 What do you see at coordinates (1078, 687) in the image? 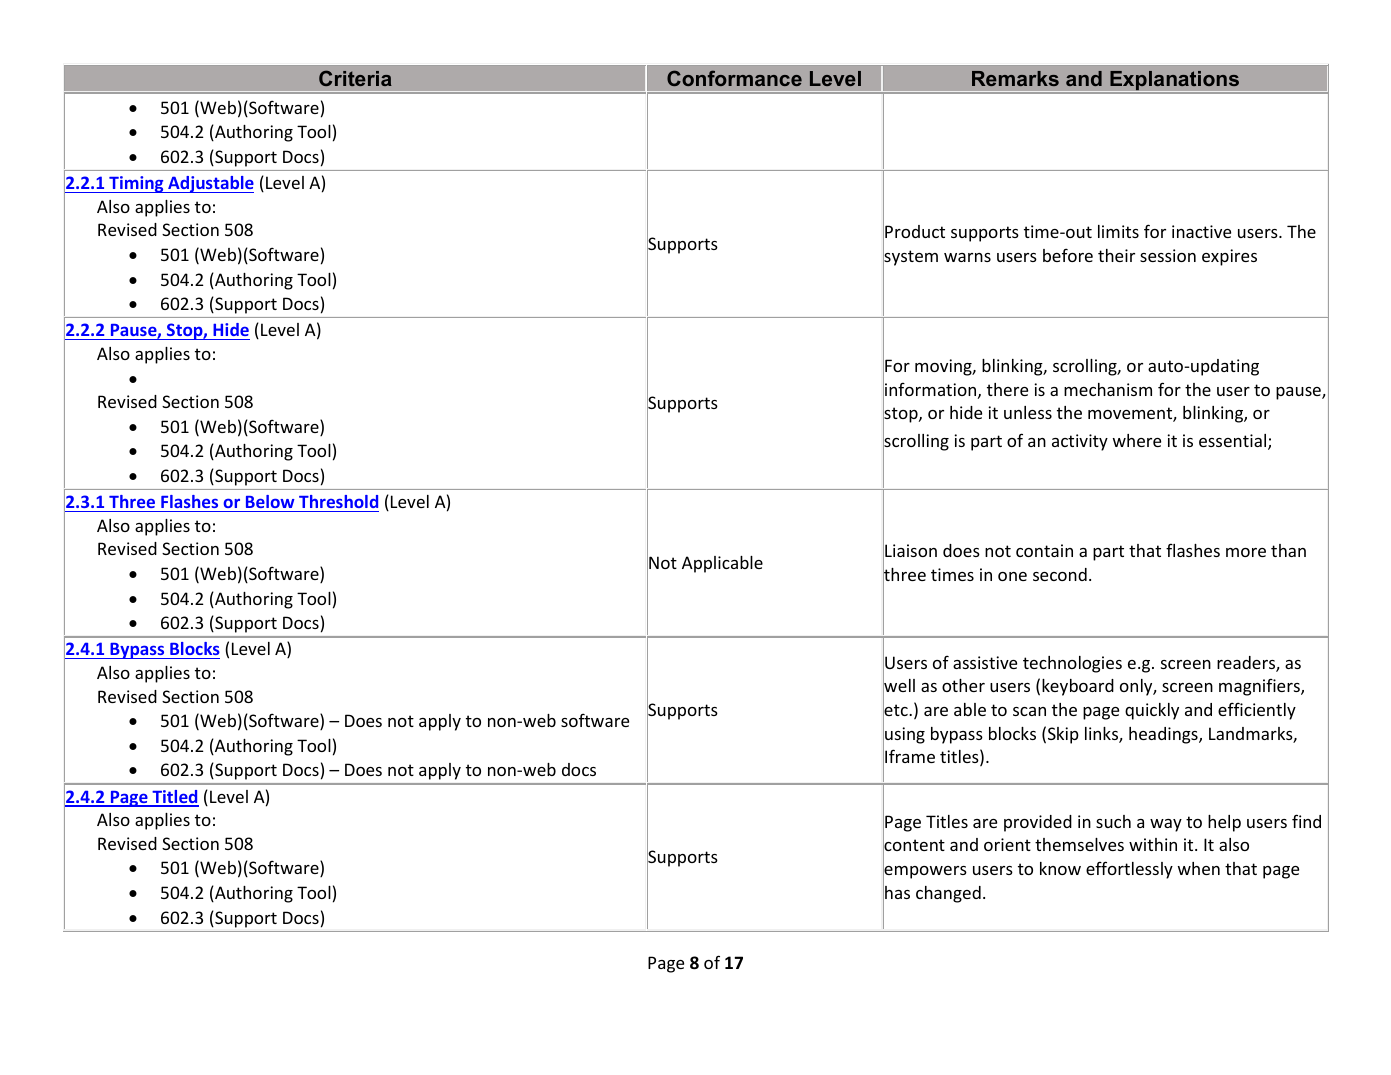
I see `keyboard` at bounding box center [1078, 687].
